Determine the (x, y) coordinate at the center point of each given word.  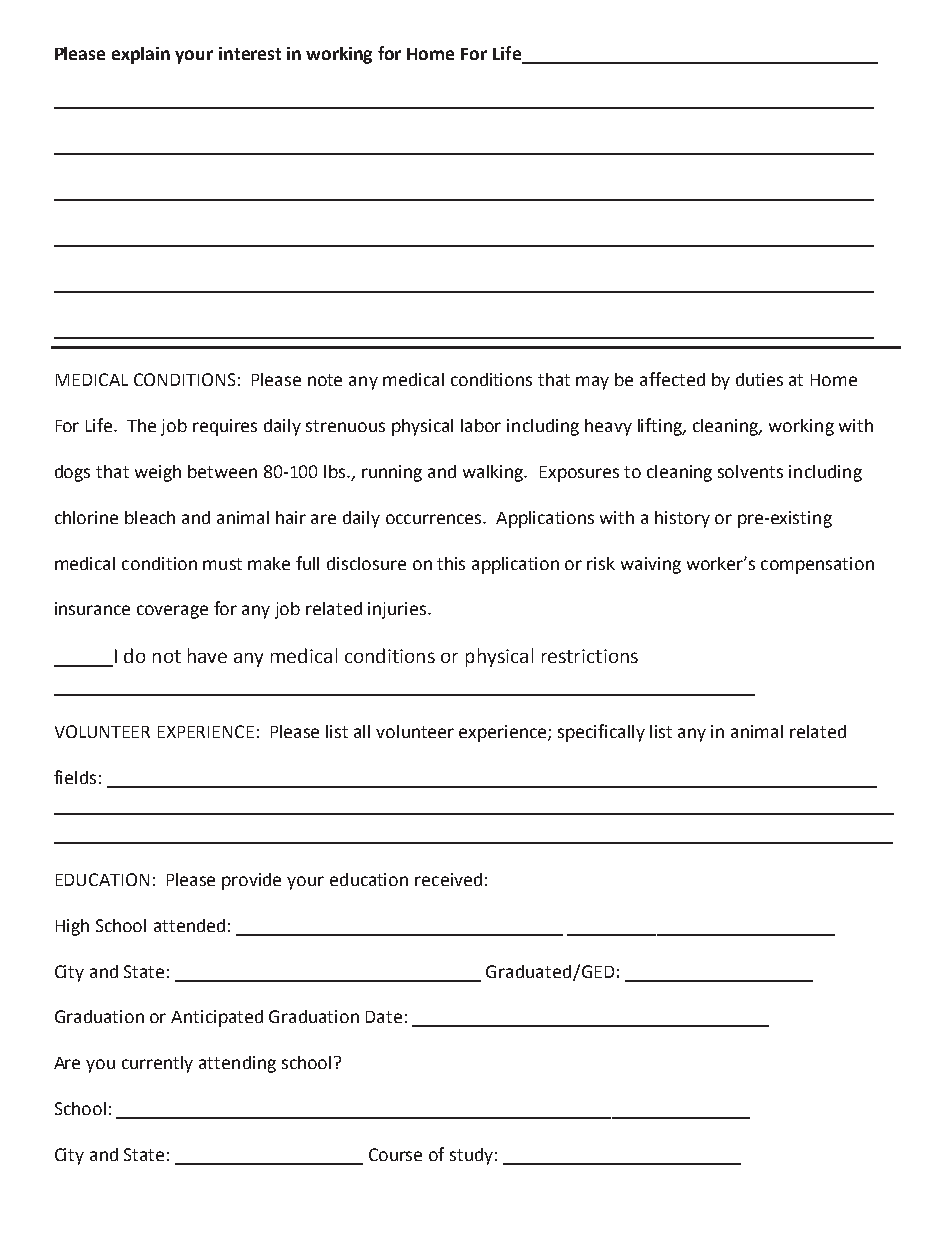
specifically (601, 733)
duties (759, 379)
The (141, 425)
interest (250, 53)
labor (481, 425)
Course (395, 1154)
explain (141, 55)
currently (157, 1064)
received (448, 879)
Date (384, 1017)
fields (75, 777)
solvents (750, 471)
